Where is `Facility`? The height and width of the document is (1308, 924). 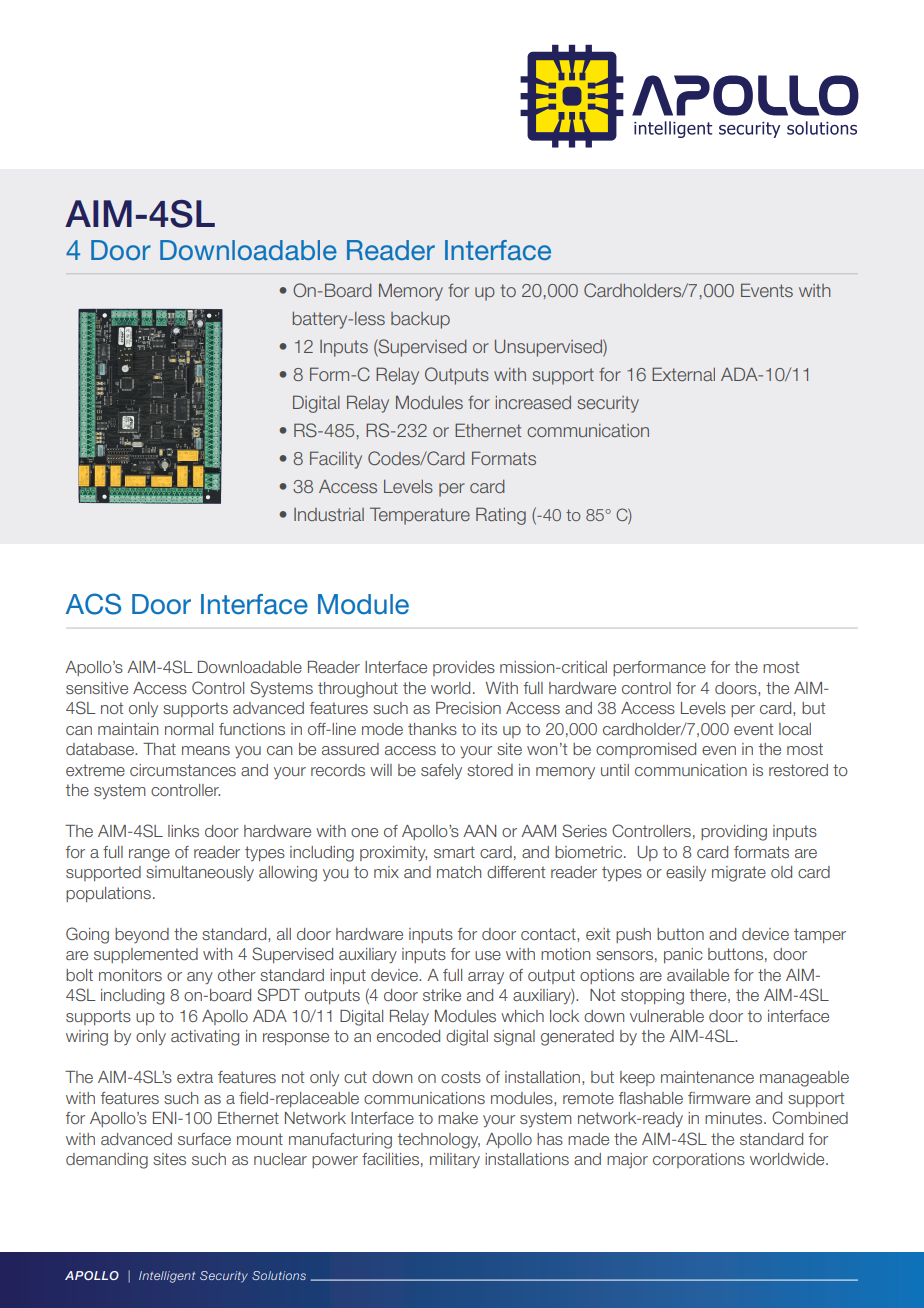 Facility is located at coordinates (336, 460).
